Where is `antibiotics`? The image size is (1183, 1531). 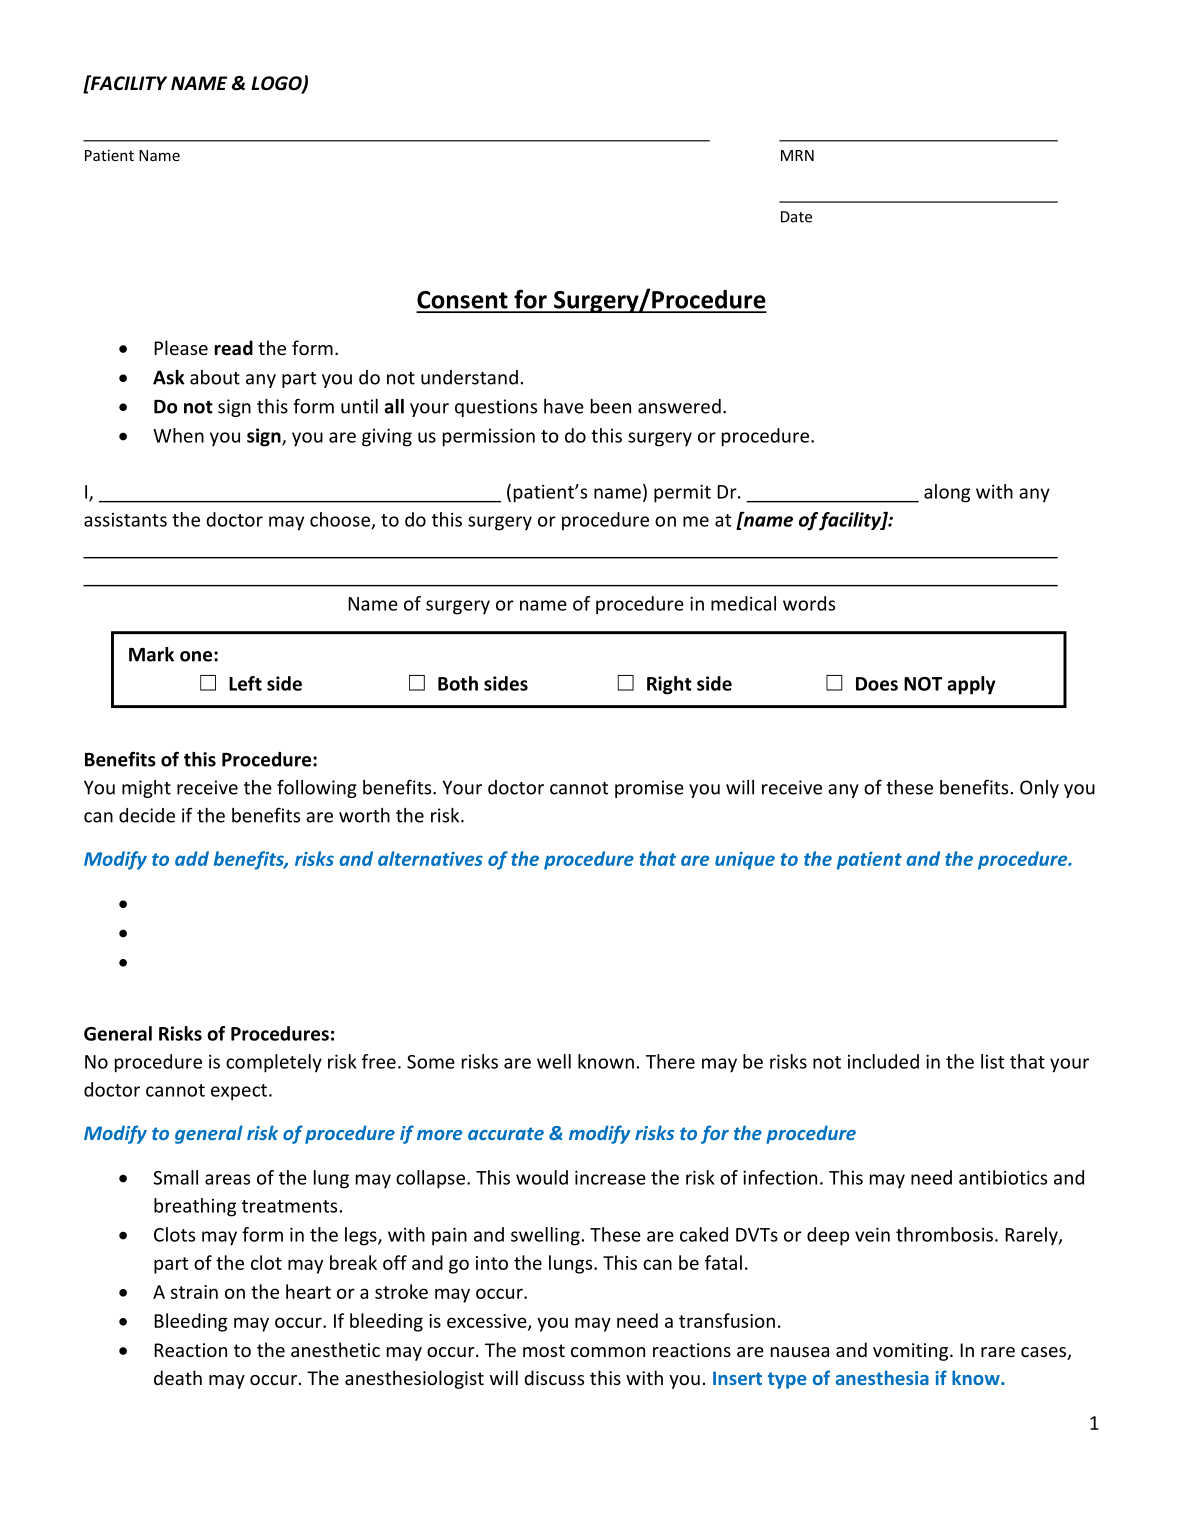 antibiotics is located at coordinates (1003, 1177).
